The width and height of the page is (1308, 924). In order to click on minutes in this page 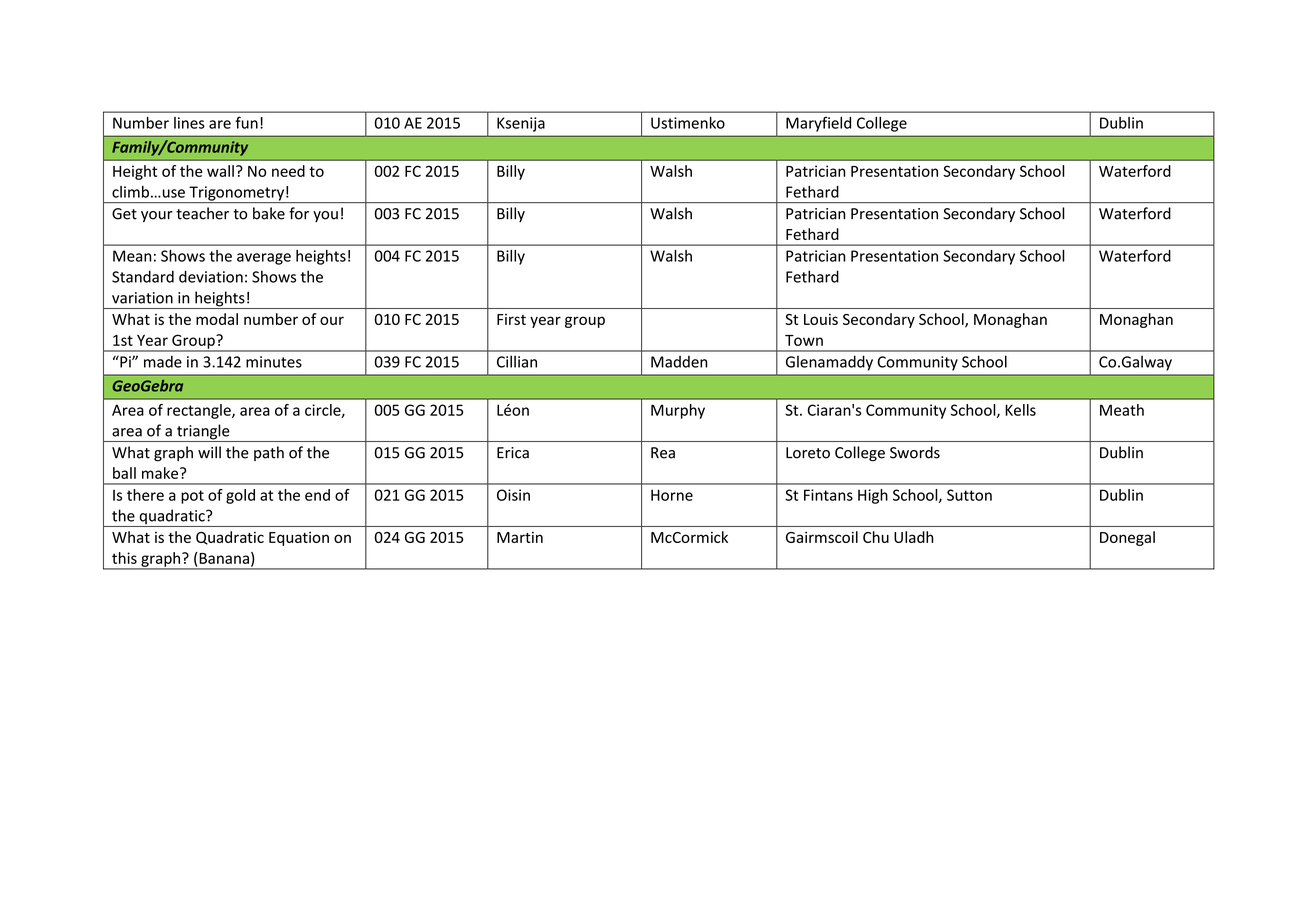, I will do `click(274, 362)`.
